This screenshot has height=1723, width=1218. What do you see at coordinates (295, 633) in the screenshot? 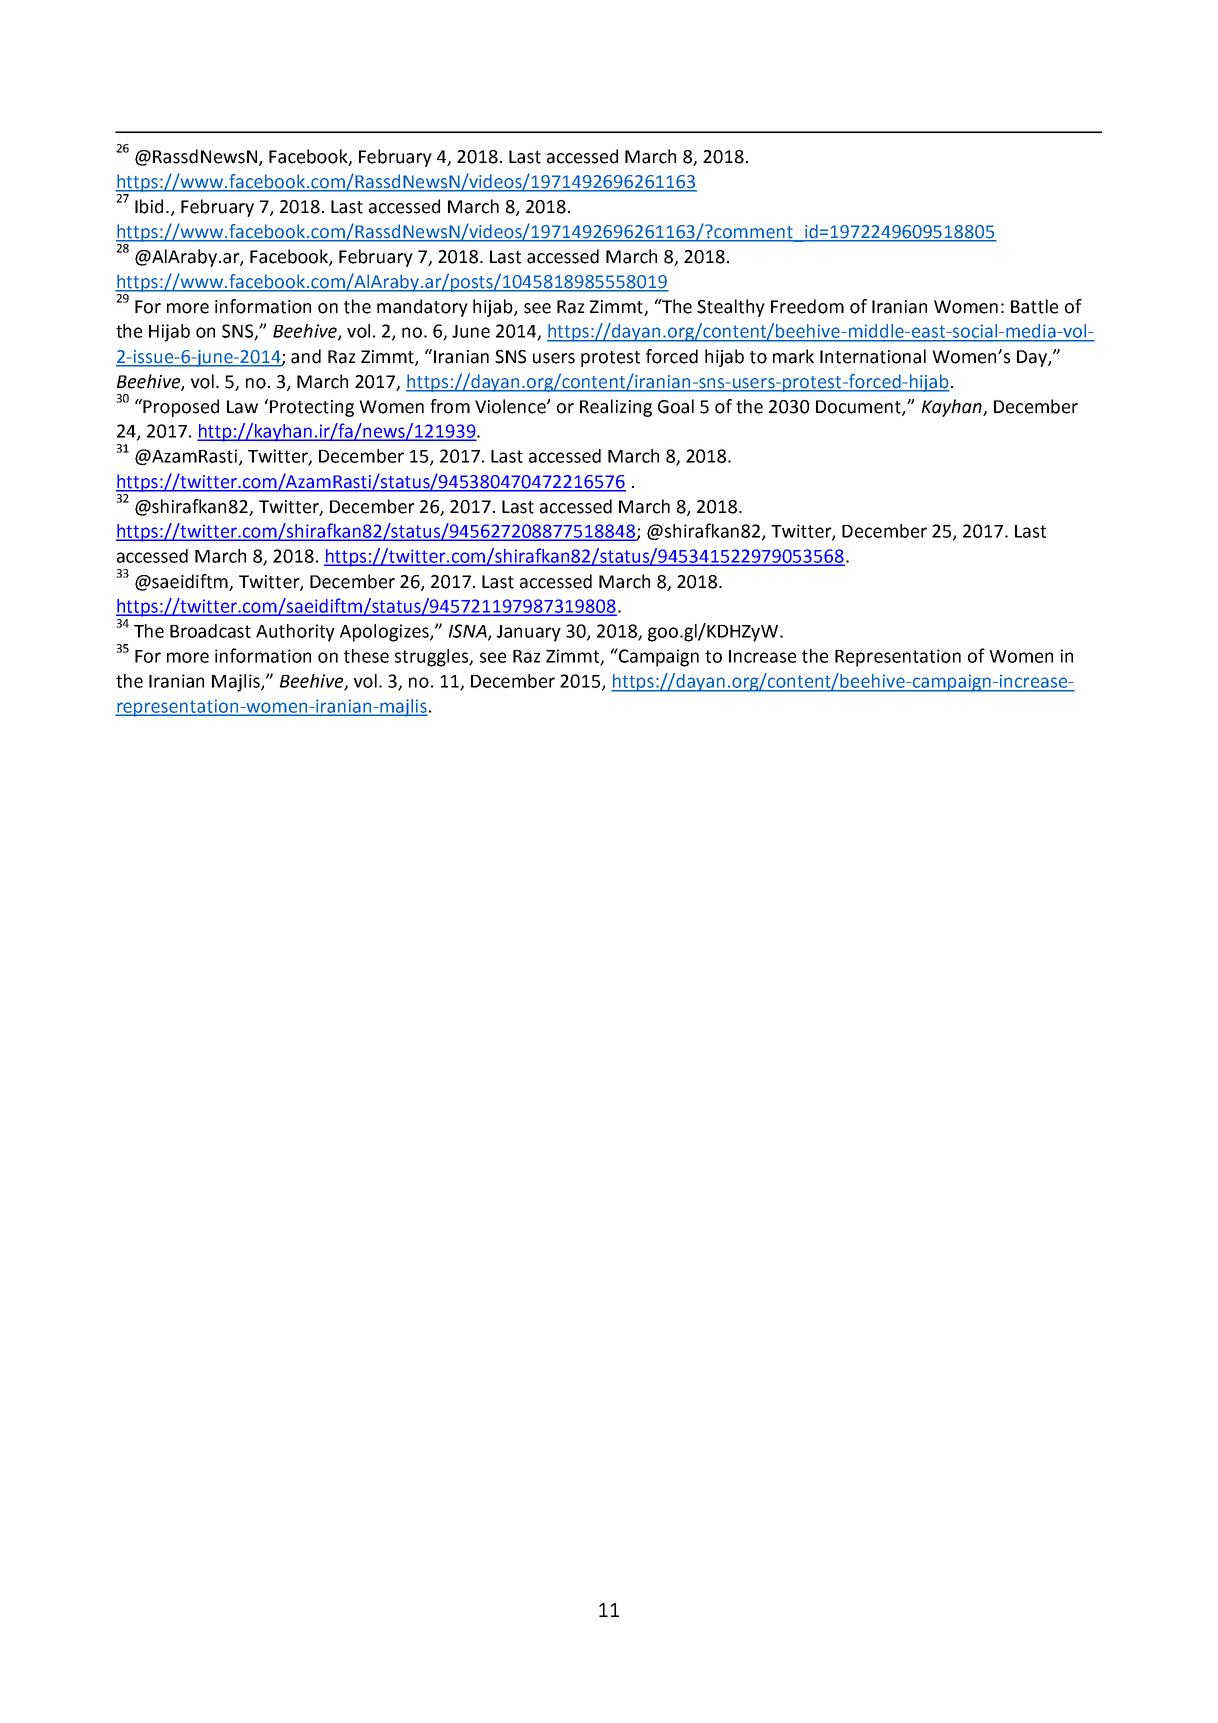
I see `Authority` at bounding box center [295, 633].
